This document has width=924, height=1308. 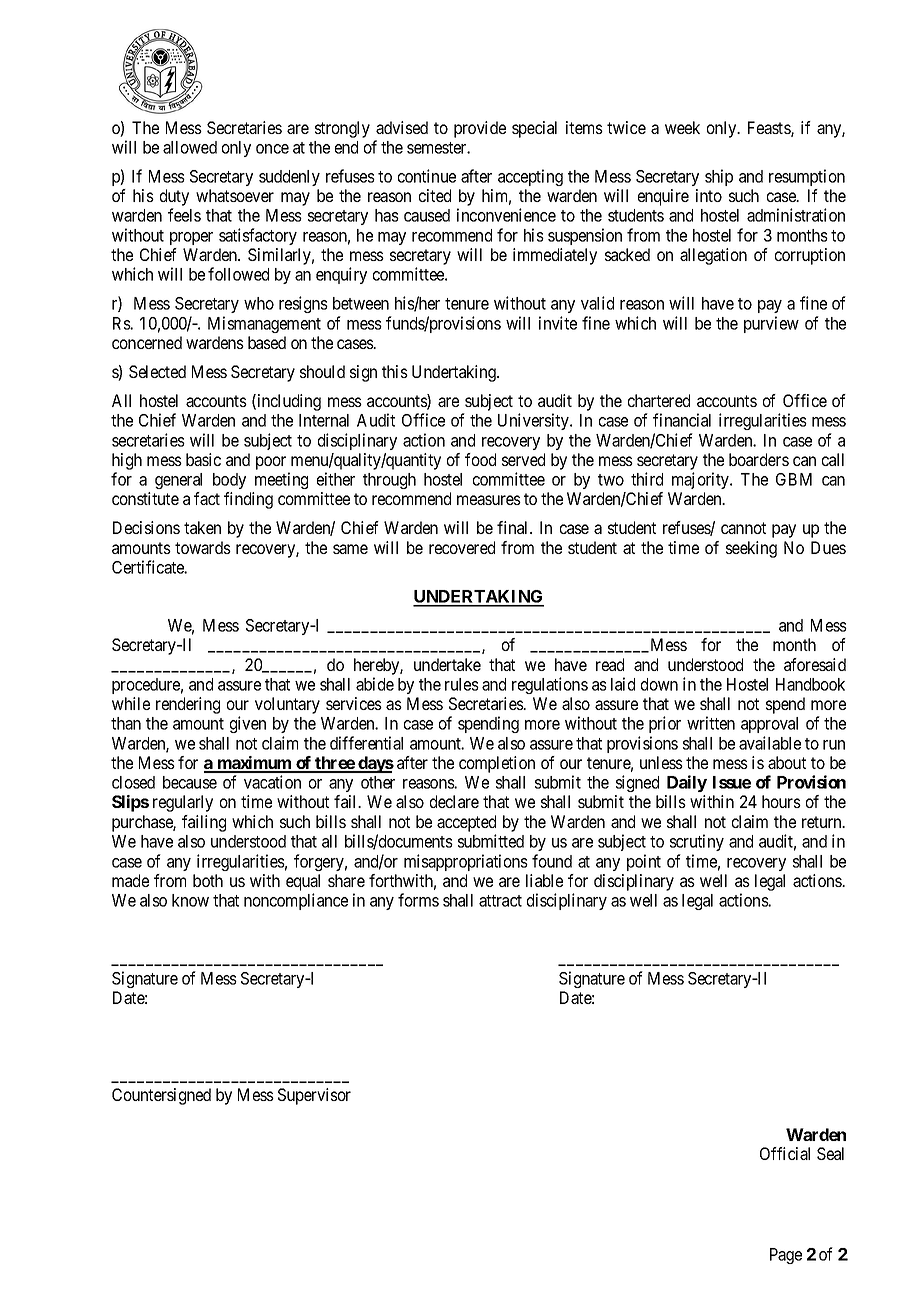 What do you see at coordinates (771, 324) in the document?
I see `purview` at bounding box center [771, 324].
